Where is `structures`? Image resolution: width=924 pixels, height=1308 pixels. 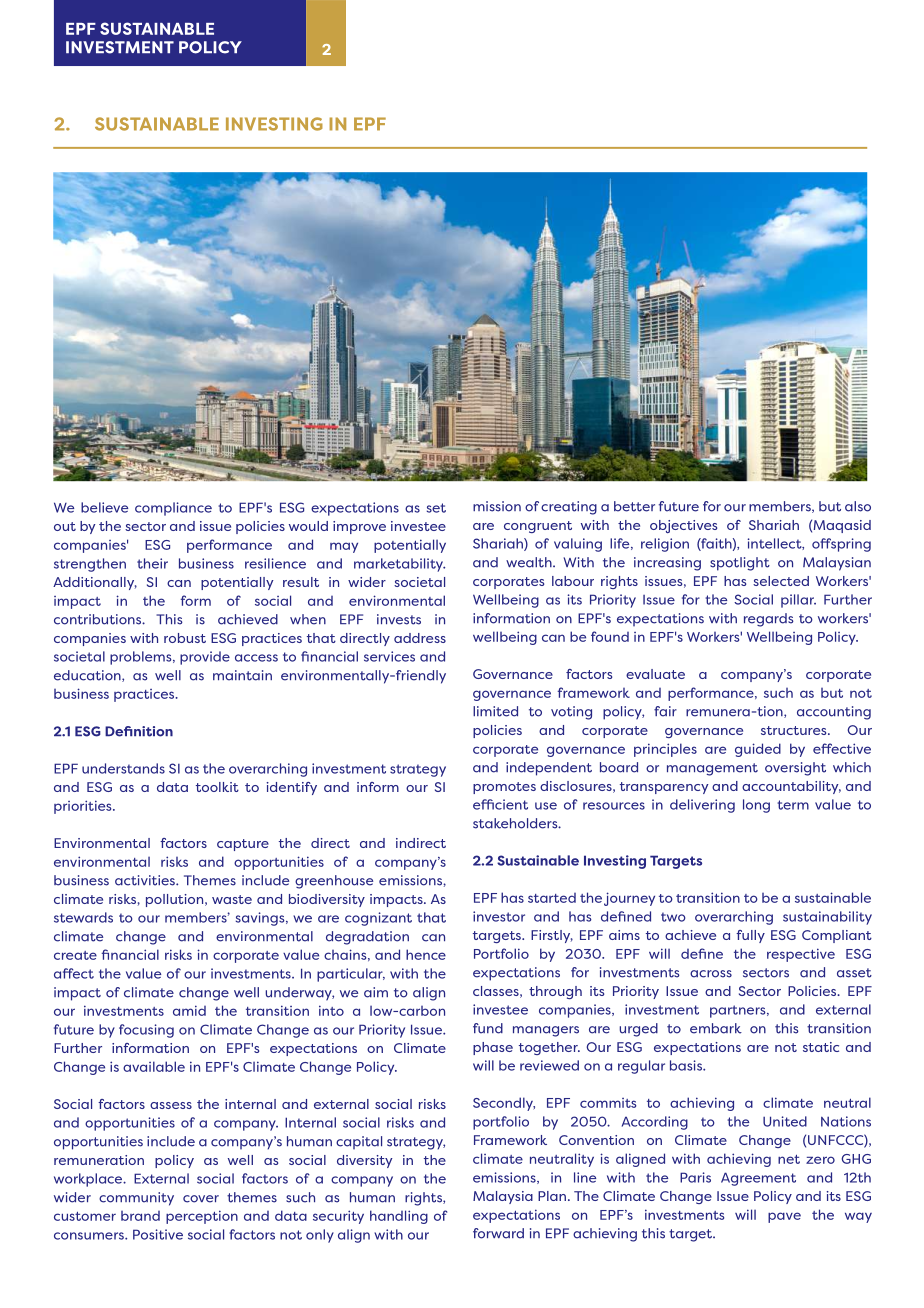 structures is located at coordinates (795, 730).
